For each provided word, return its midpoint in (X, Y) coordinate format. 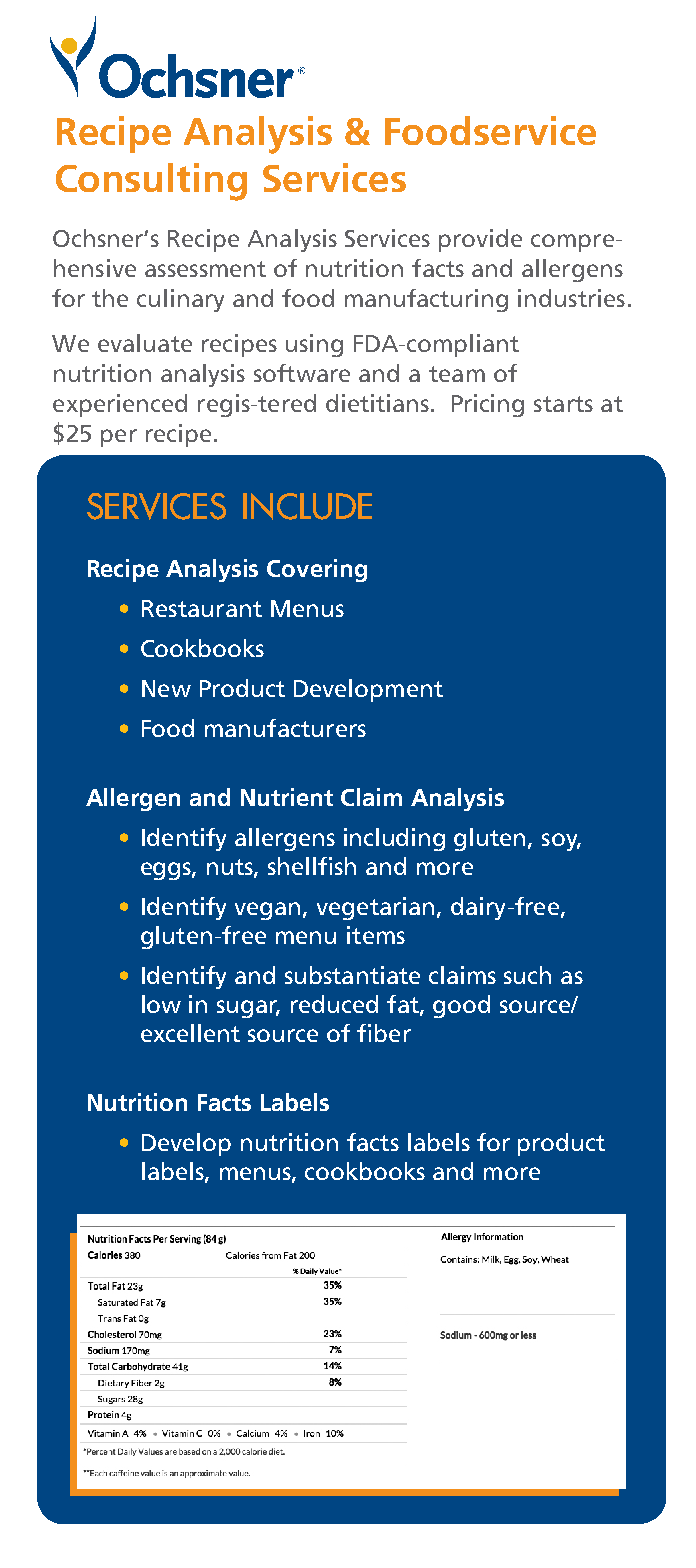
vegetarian (375, 908)
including (394, 839)
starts (563, 404)
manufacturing (426, 300)
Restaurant (202, 608)
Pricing (488, 405)
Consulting (151, 182)
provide (480, 240)
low (161, 1004)
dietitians (379, 403)
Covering (317, 570)
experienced (120, 405)
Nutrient (287, 797)
